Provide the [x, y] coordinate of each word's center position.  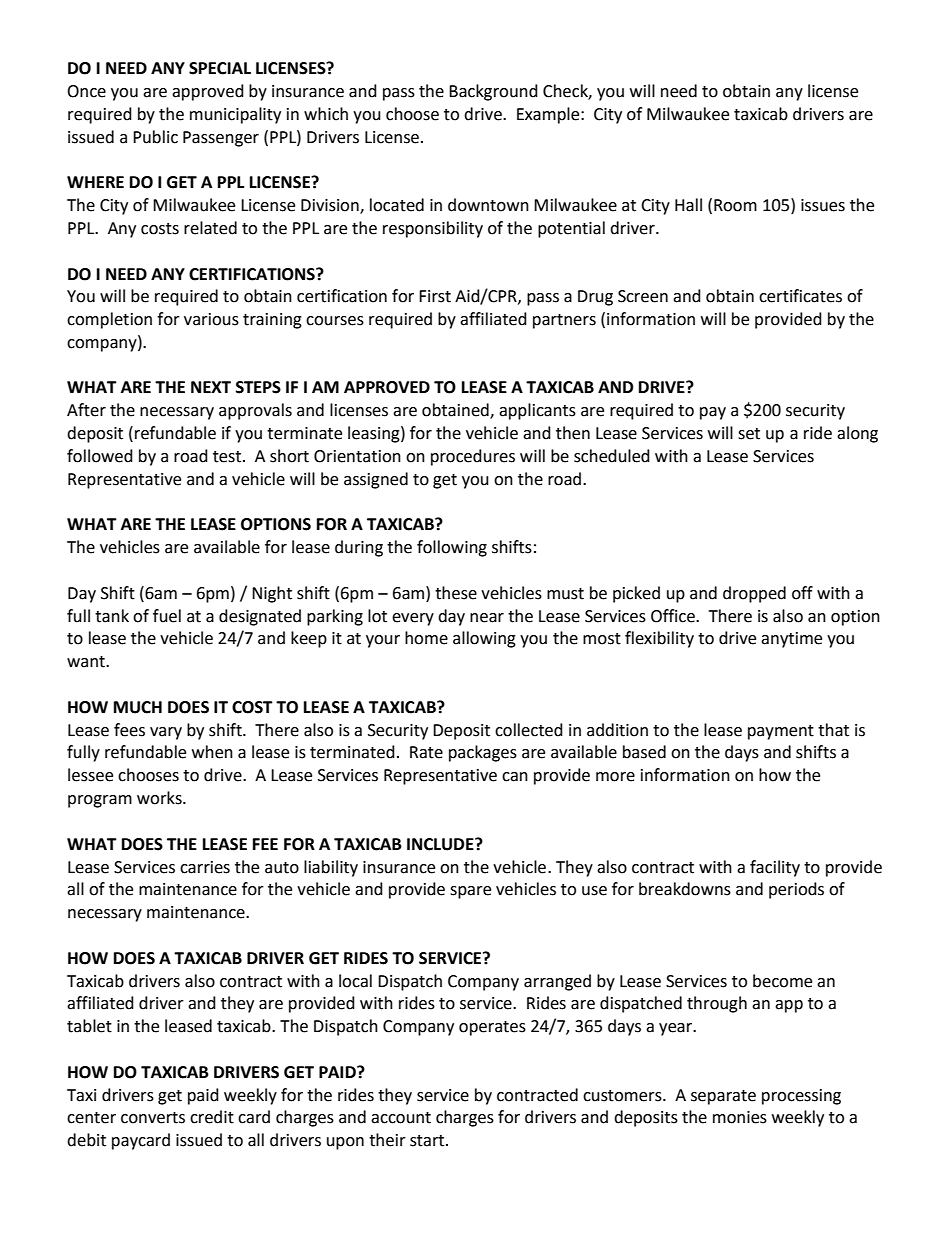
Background [493, 92]
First [435, 296]
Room [735, 205]
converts [153, 1118]
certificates [800, 296]
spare [470, 892]
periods [796, 890]
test [228, 457]
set [749, 434]
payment [781, 732]
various [211, 319]
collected [529, 730]
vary [166, 733]
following [452, 548]
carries [205, 867]
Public [155, 137]
